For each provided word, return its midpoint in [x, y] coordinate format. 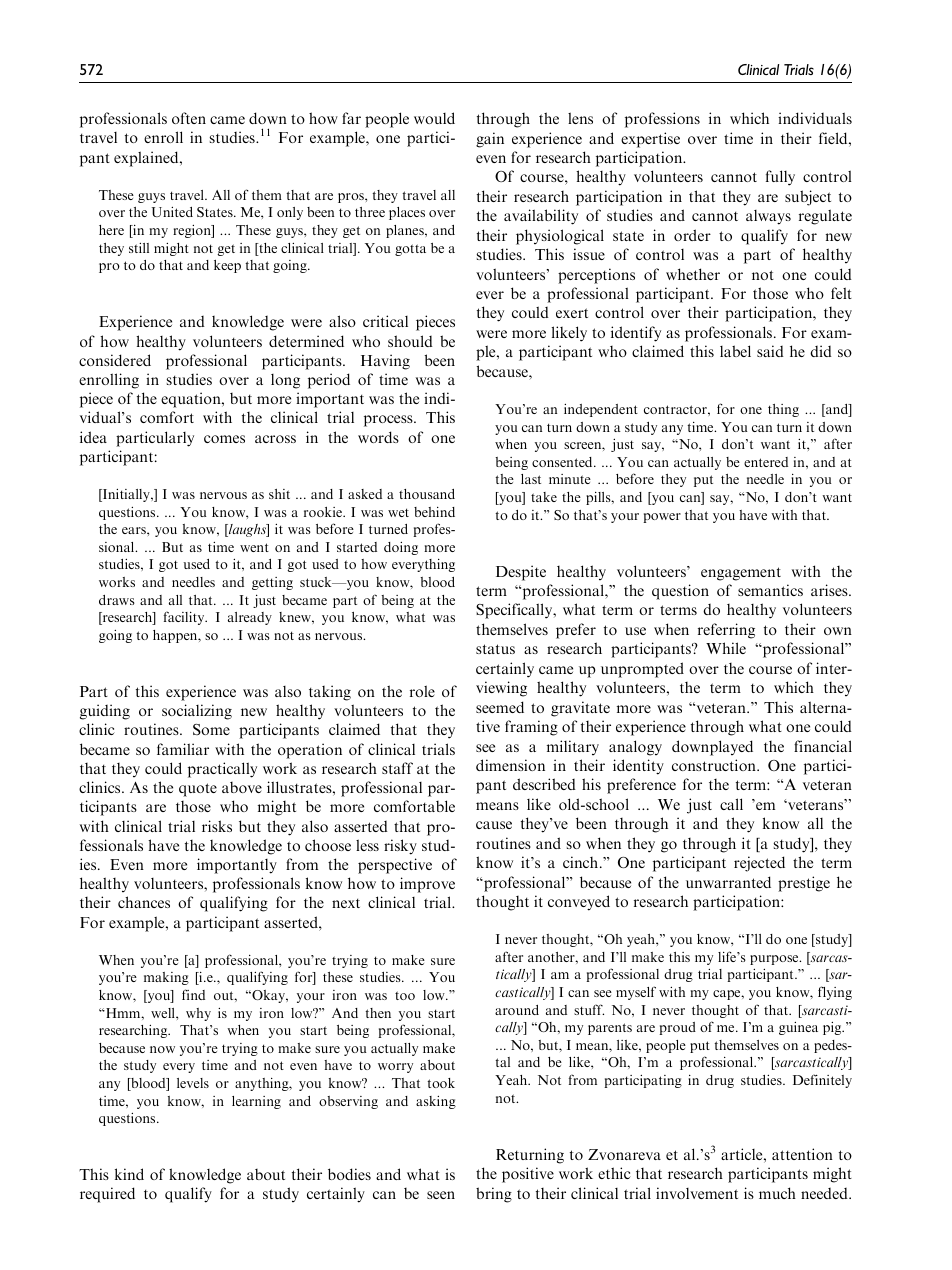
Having [385, 362]
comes [224, 439]
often [189, 118]
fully [780, 178]
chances [144, 902]
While [726, 648]
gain [490, 140]
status [495, 649]
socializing [197, 712]
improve [427, 885]
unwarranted [728, 882]
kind [129, 1174]
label [735, 351]
